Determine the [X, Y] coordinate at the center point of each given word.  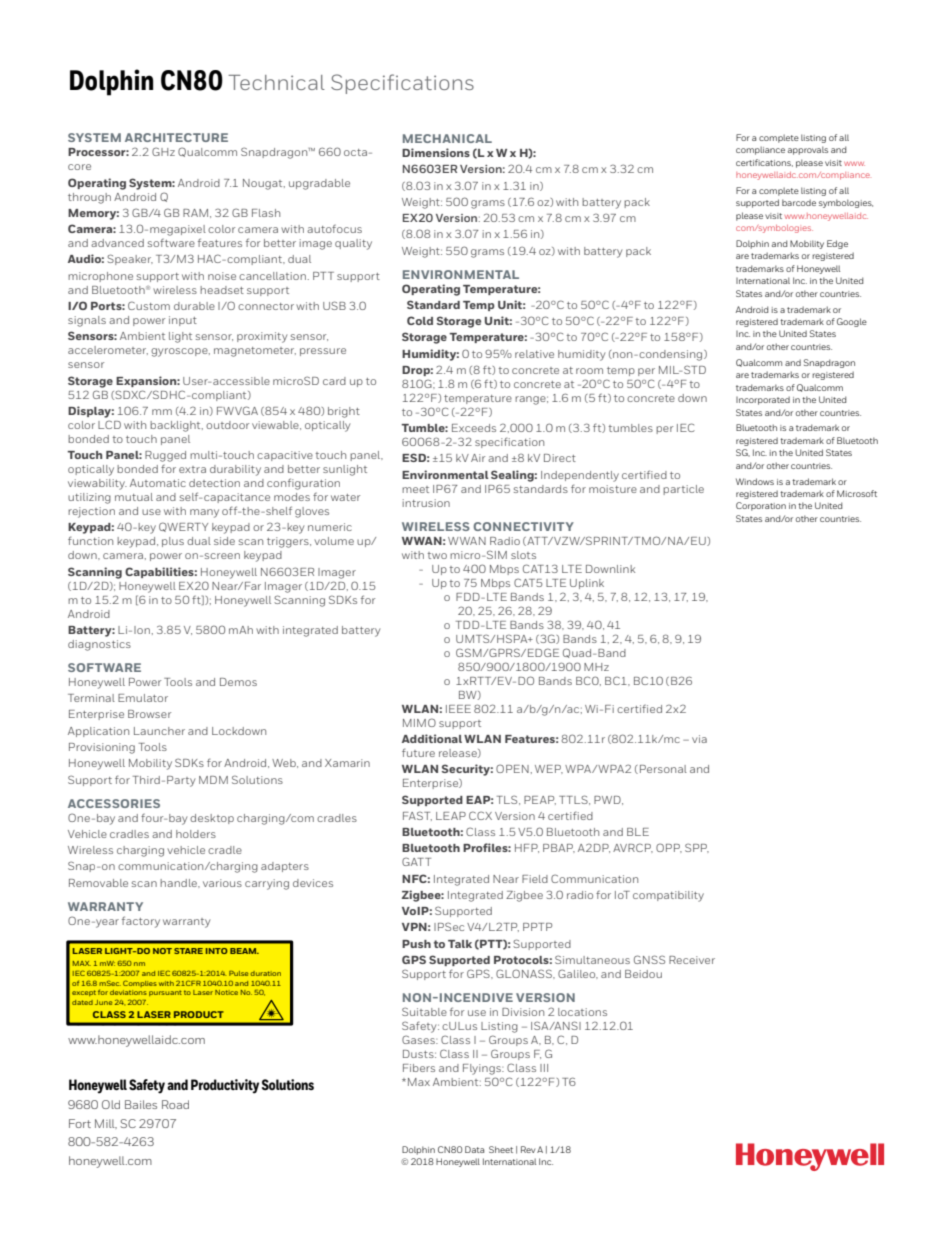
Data [474, 1149]
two [437, 555]
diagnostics [99, 645]
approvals [808, 150]
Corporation [761, 506]
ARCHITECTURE [176, 137]
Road [175, 1104]
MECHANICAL [447, 138]
